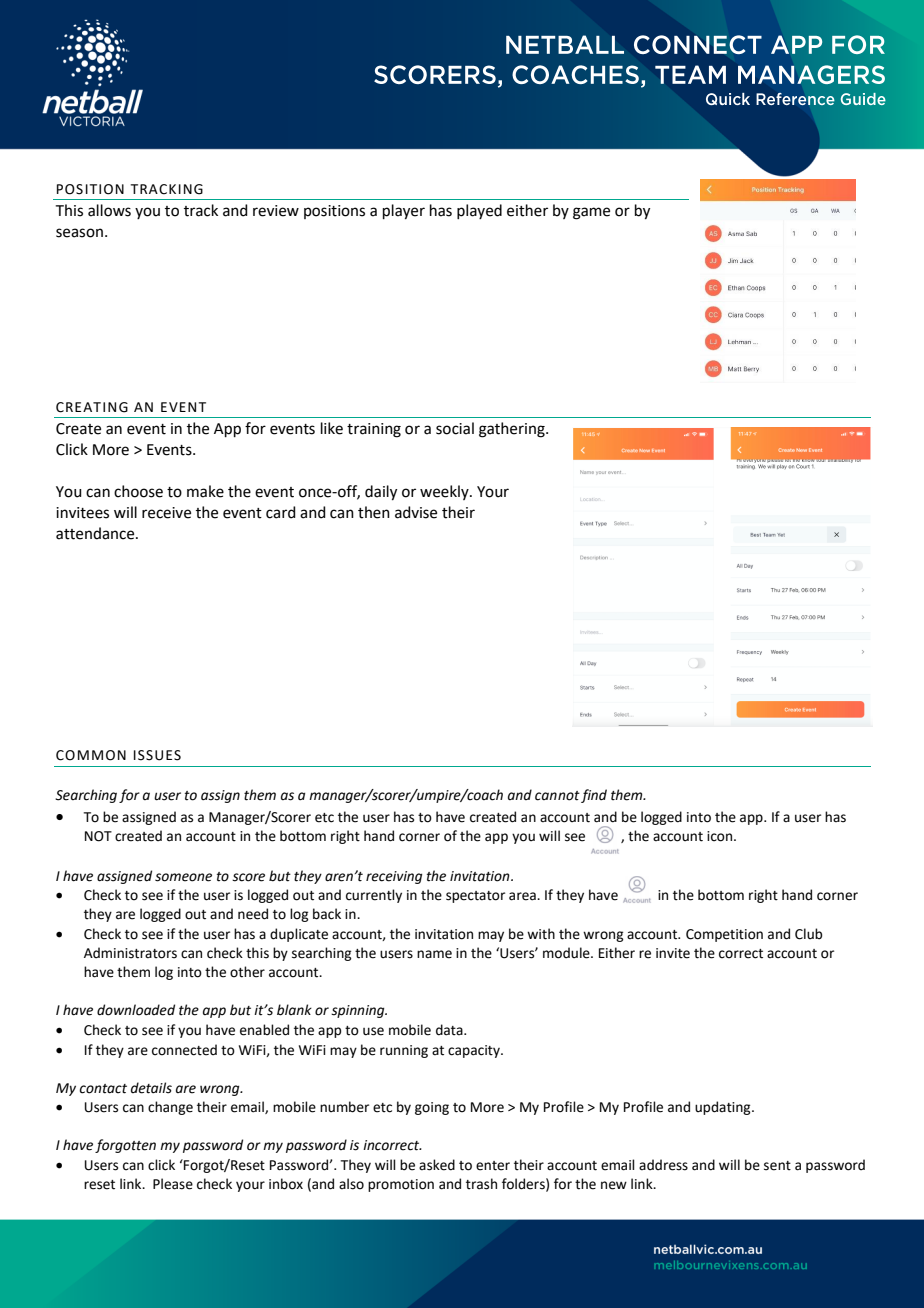 Image resolution: width=924 pixels, height=1308 pixels. Describe the element at coordinates (173, 1184) in the page. I see `Please` at that location.
